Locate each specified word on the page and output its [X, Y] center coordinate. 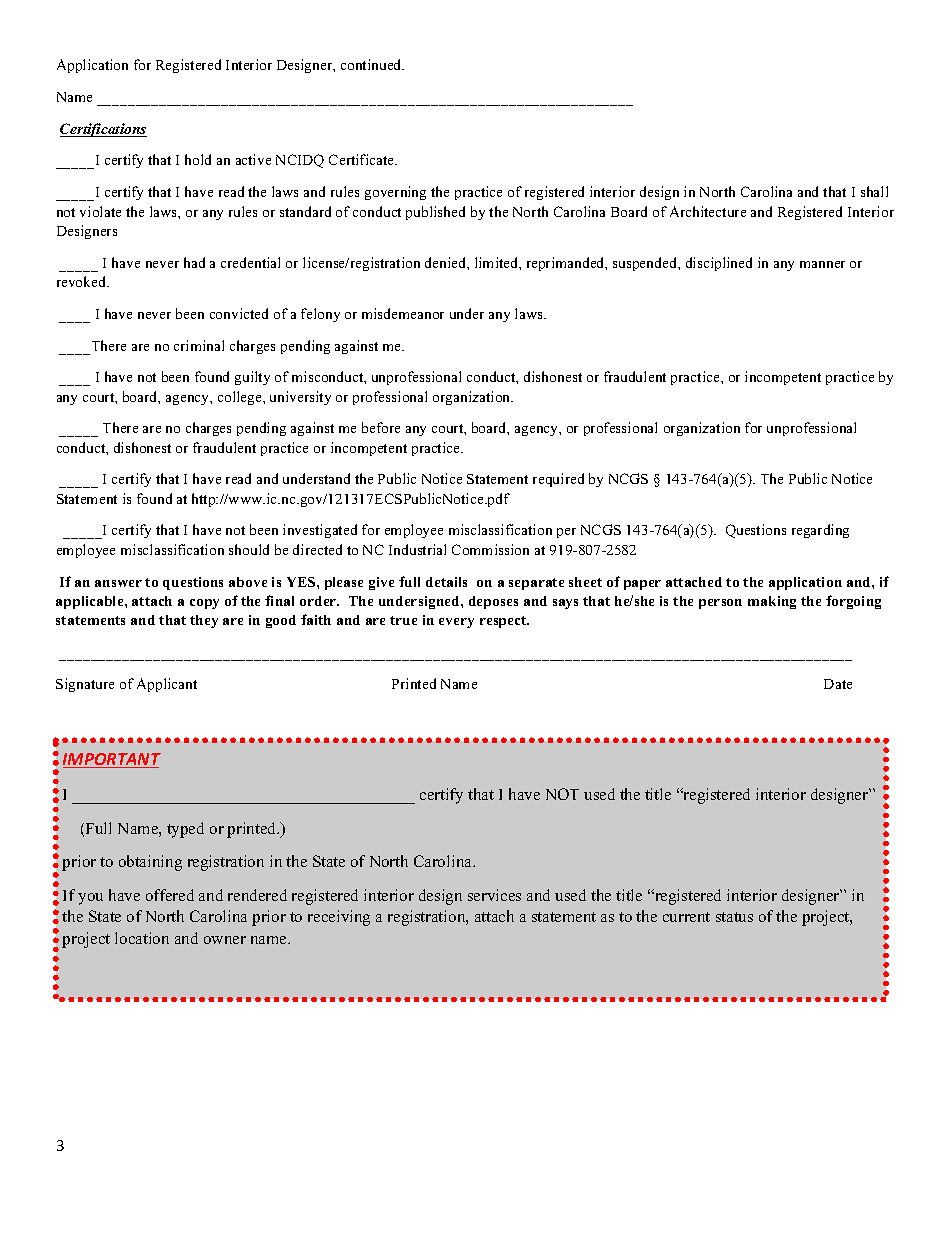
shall [874, 191]
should [249, 549]
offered [170, 895]
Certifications [103, 130]
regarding [820, 531]
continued [372, 64]
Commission [490, 549]
